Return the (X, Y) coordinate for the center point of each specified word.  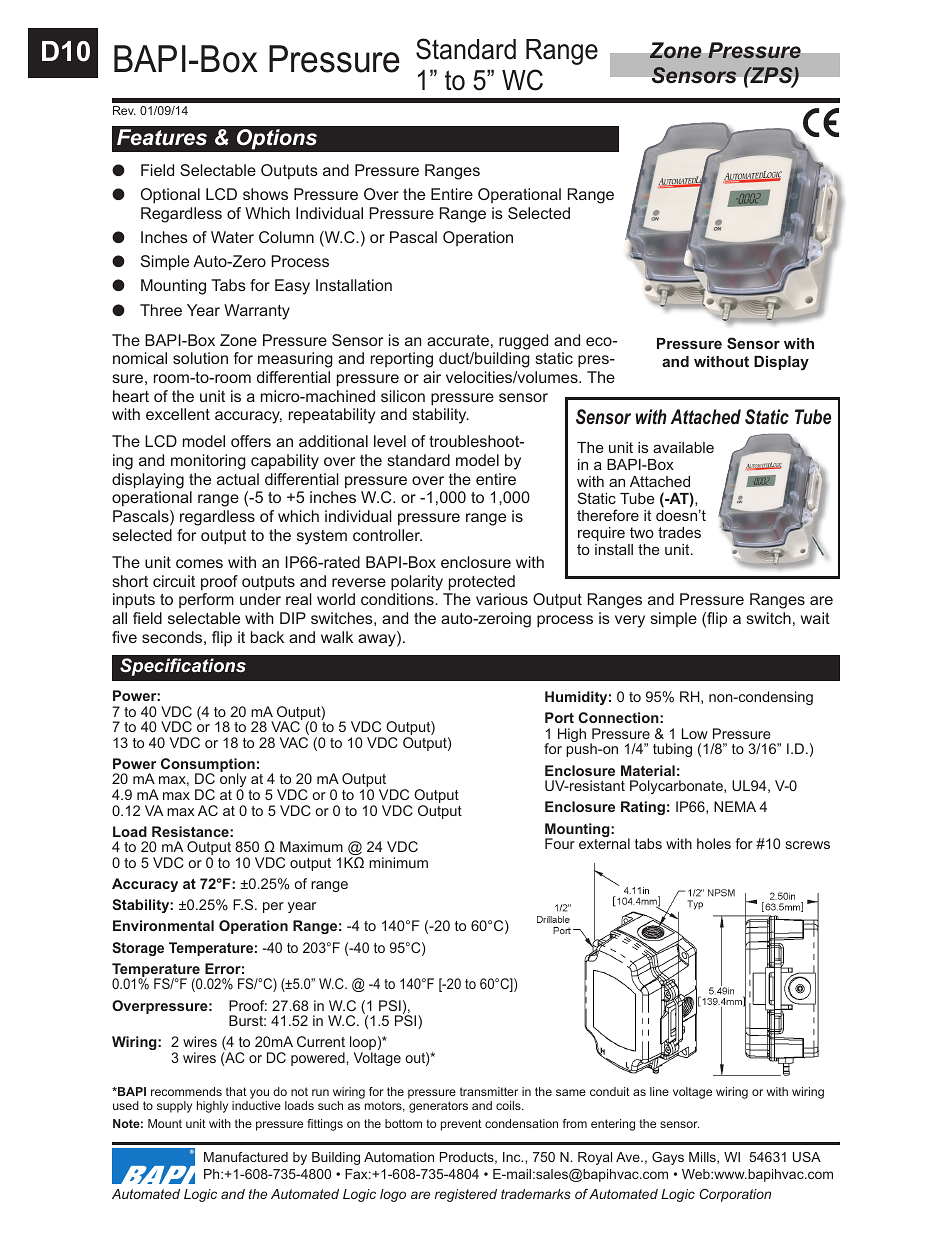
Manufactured (246, 1157)
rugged (523, 342)
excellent (178, 414)
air (432, 377)
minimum (398, 862)
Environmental (163, 925)
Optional (170, 196)
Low (695, 733)
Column (286, 237)
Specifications (183, 667)
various (502, 599)
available (683, 447)
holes (714, 843)
